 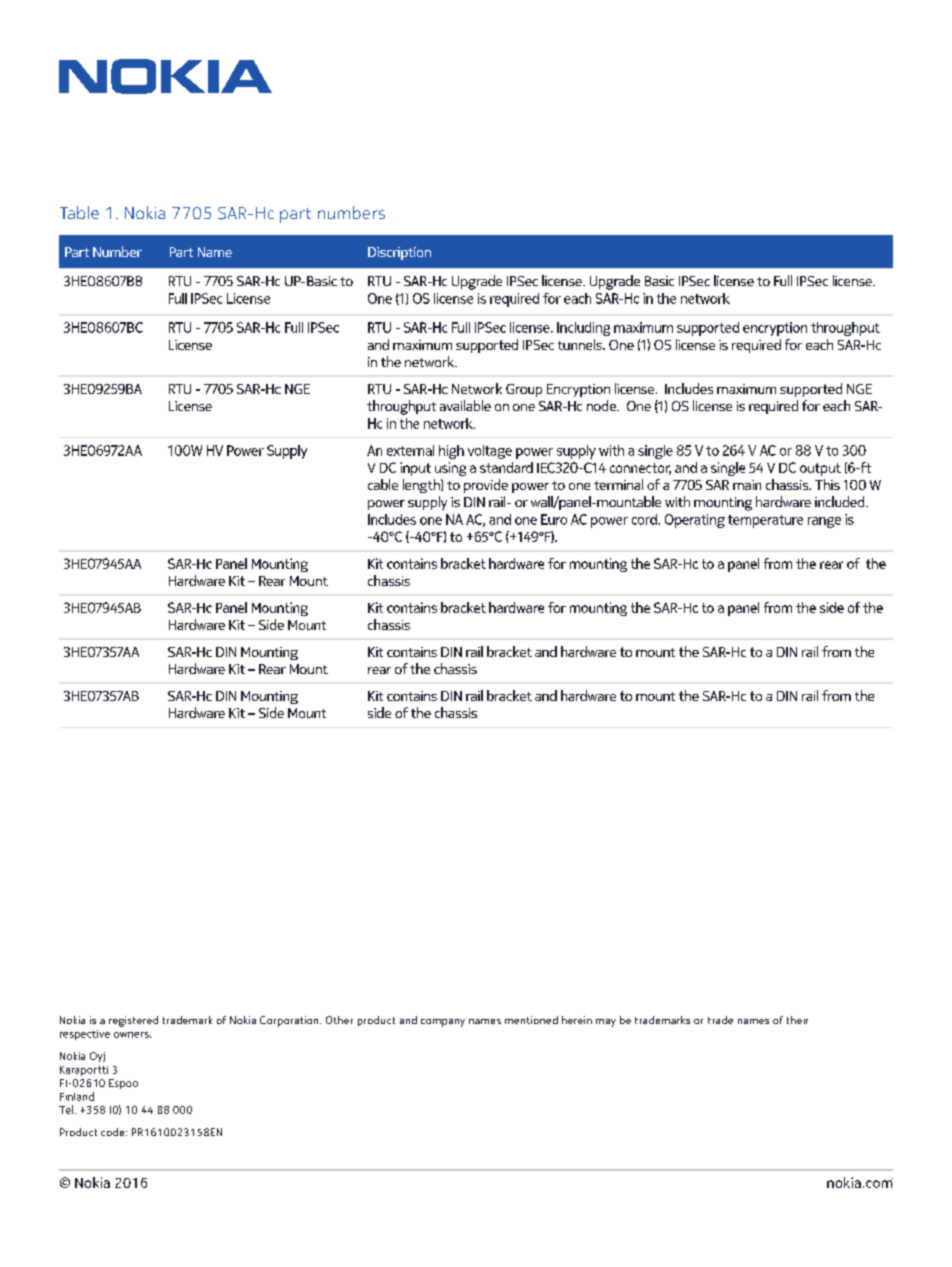 I want to click on company, so click(x=443, y=1023).
